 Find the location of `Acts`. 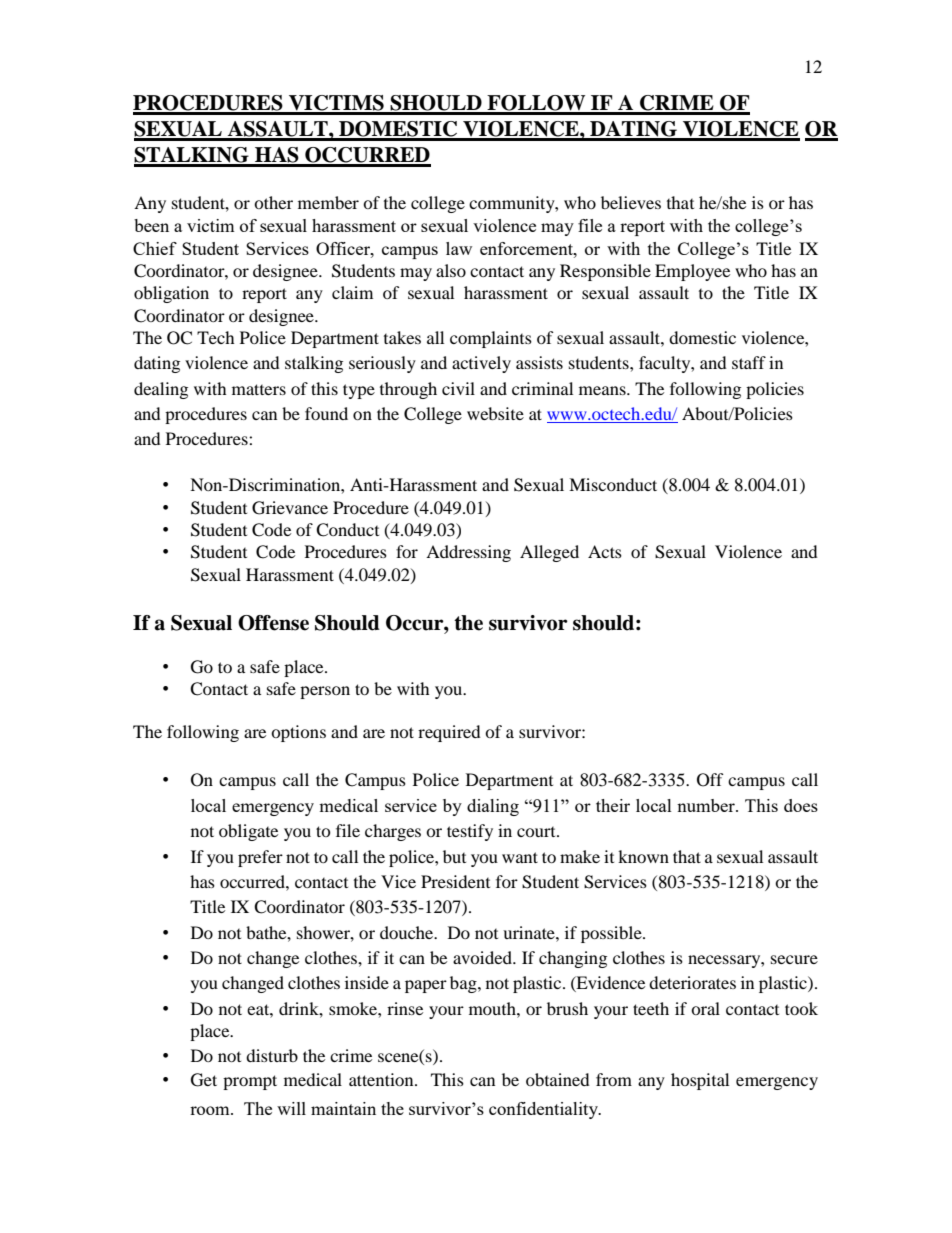

Acts is located at coordinates (605, 551).
